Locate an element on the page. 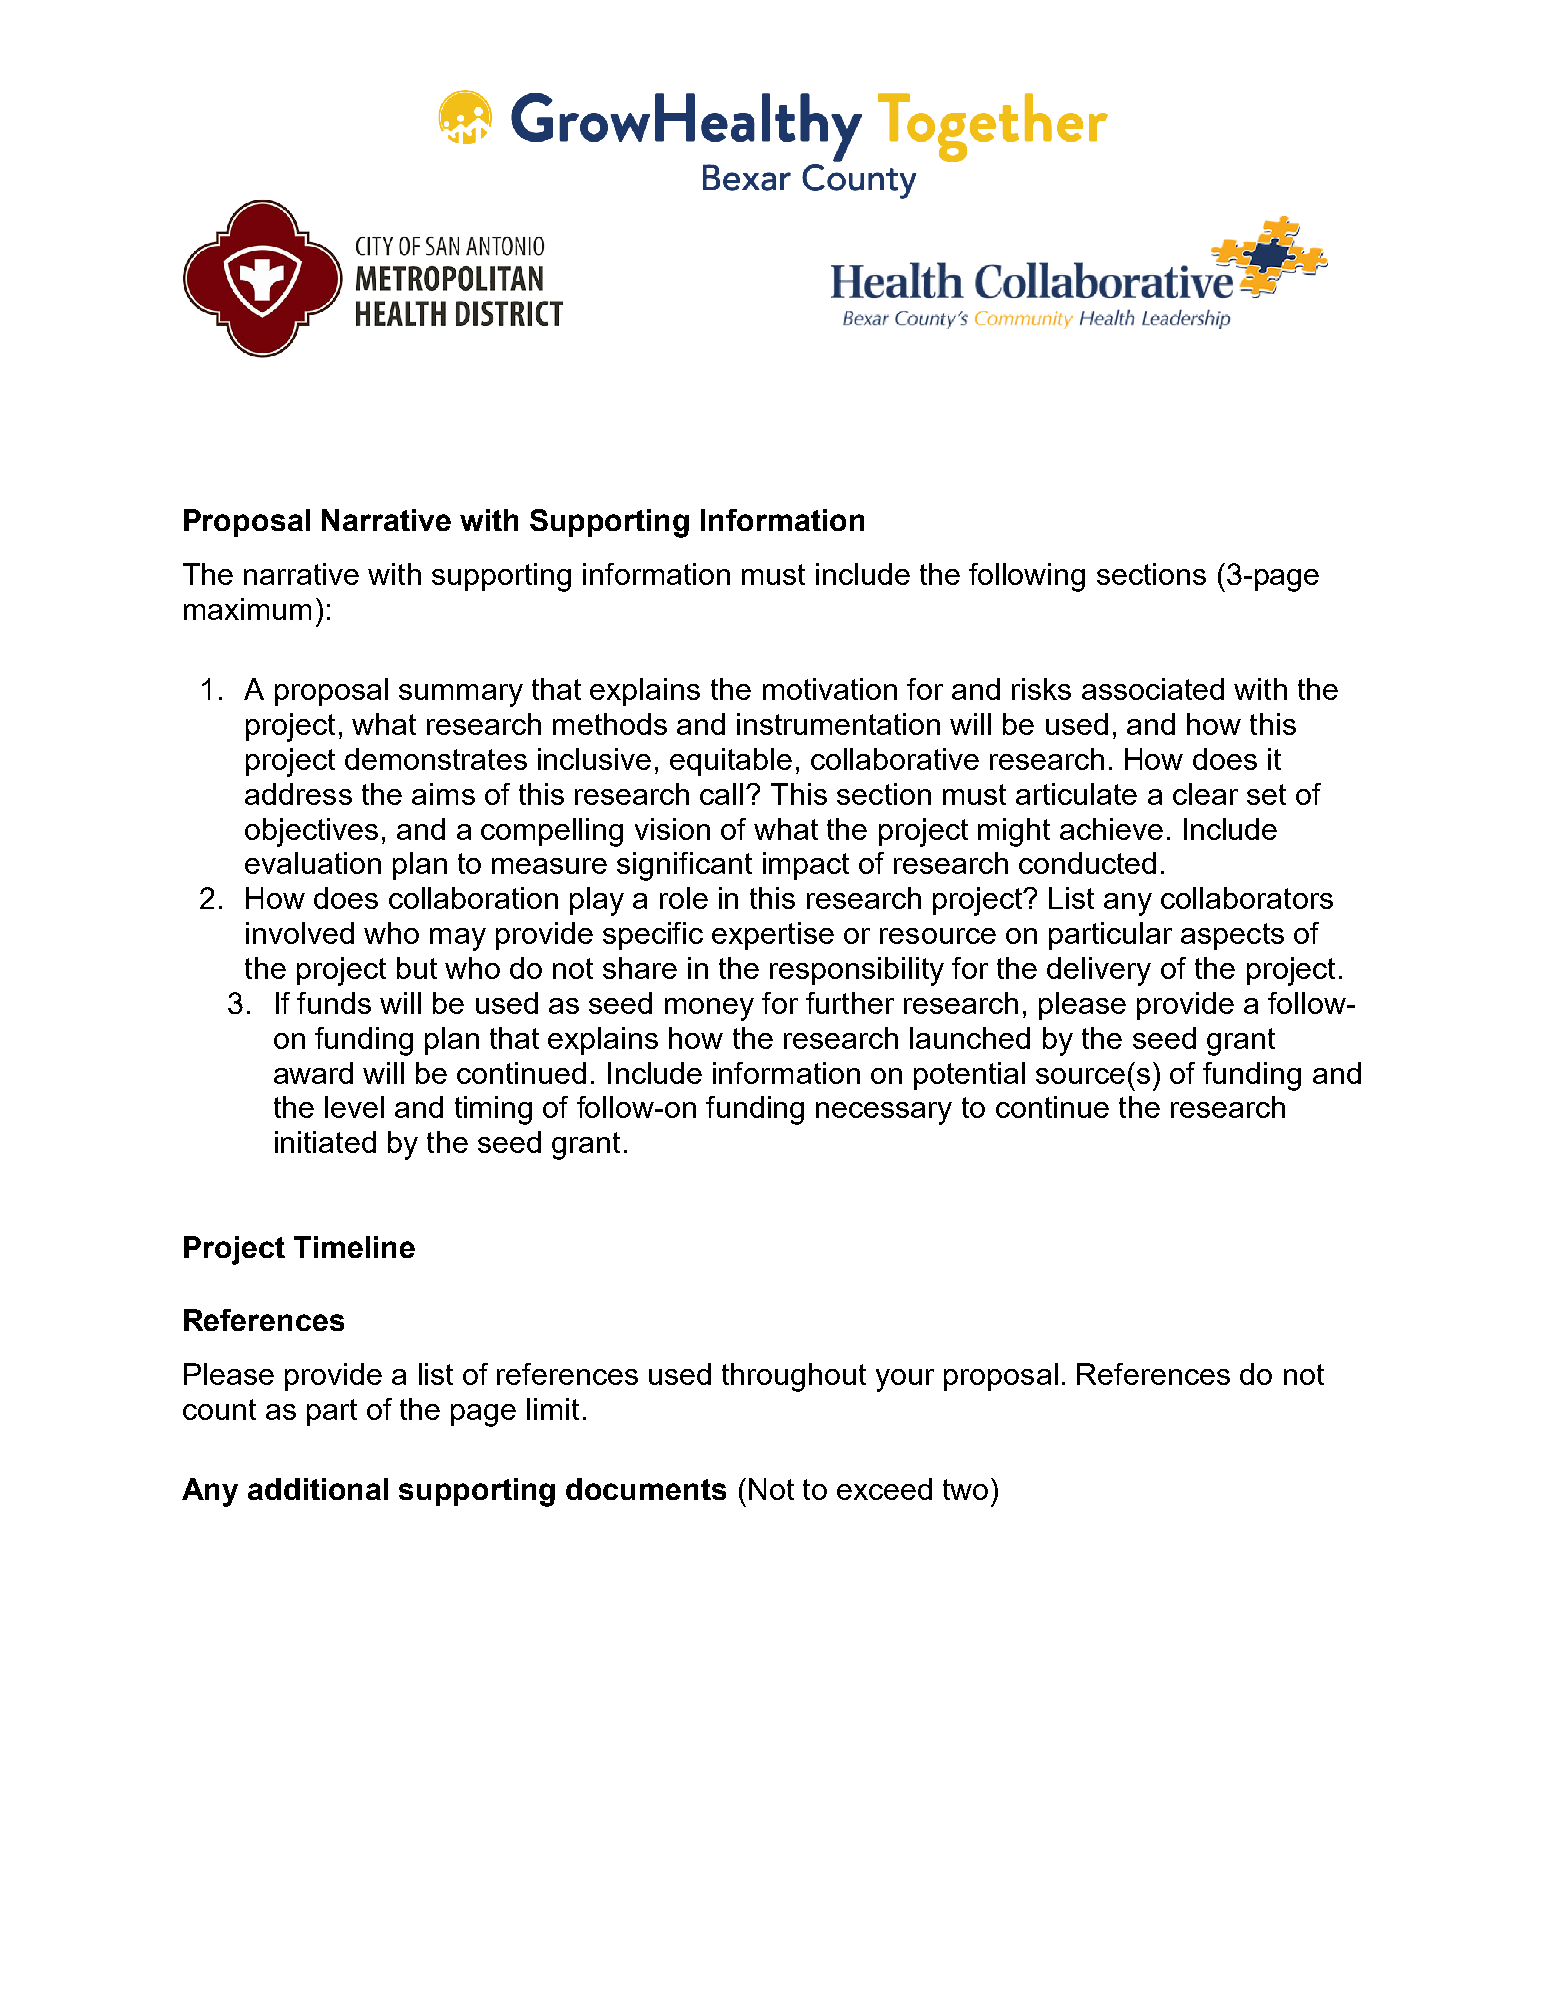 The image size is (1547, 2001). objectives is located at coordinates (311, 832).
